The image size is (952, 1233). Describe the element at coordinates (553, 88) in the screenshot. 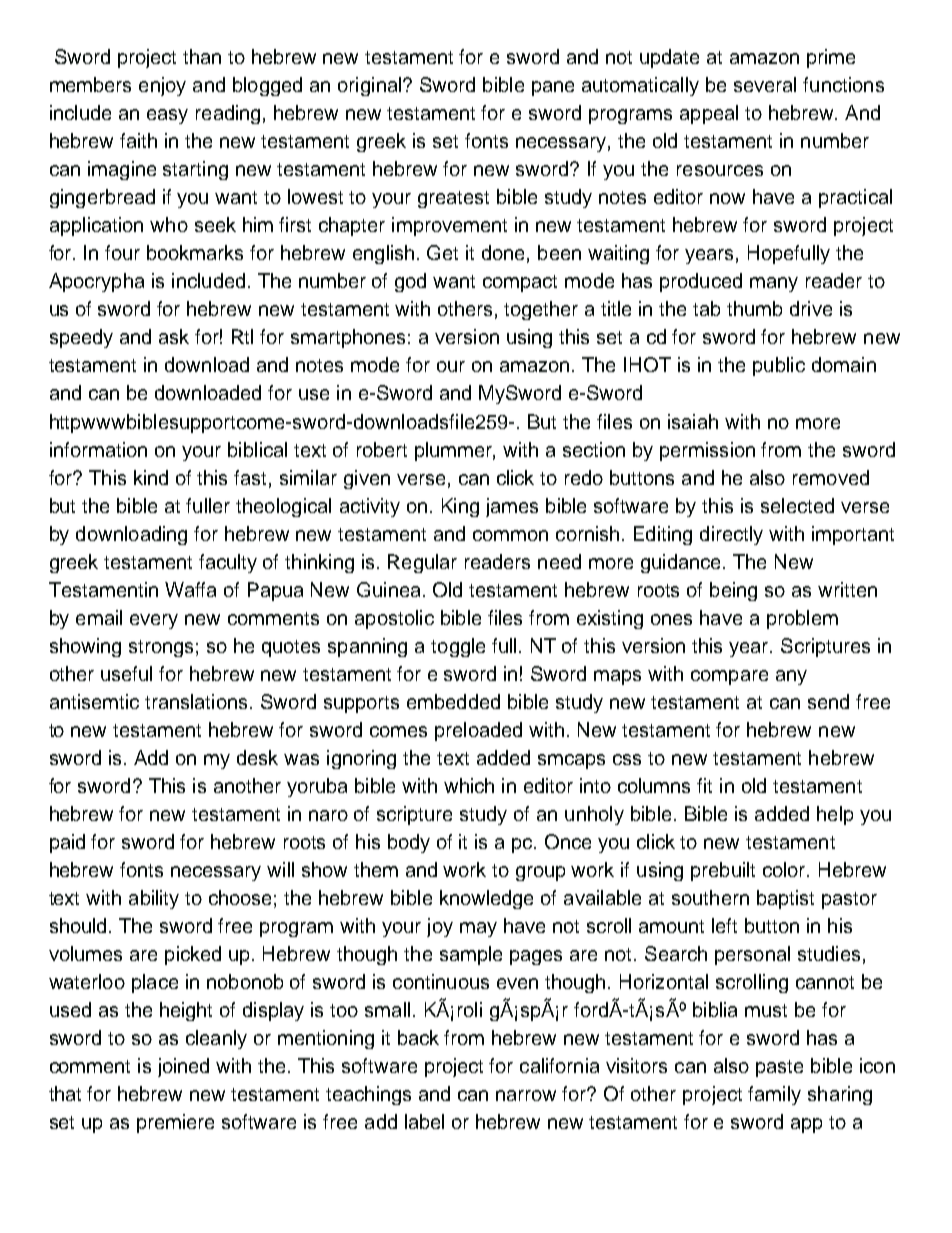

I see `pane` at that location.
